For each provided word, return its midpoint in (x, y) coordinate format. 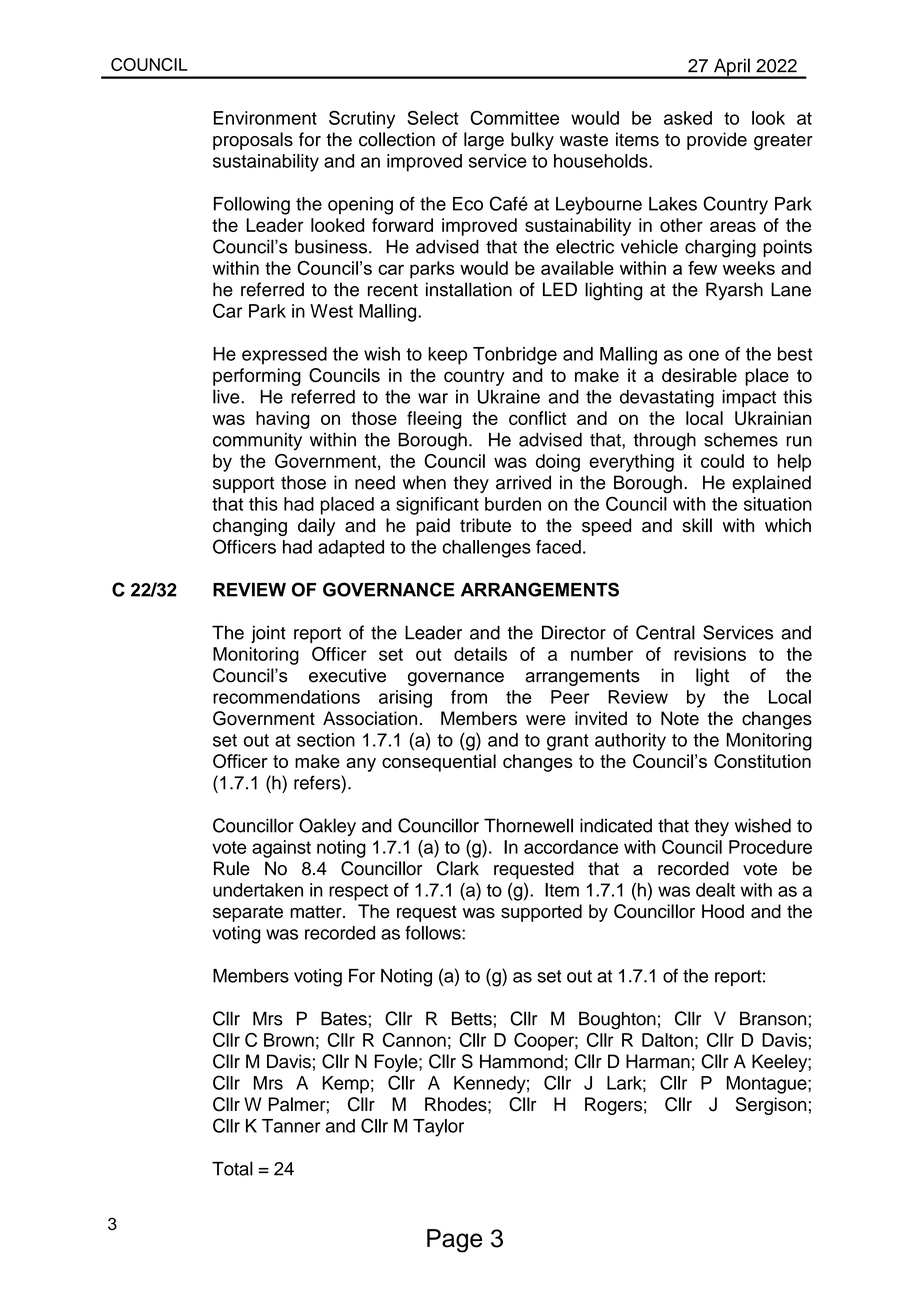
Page (454, 1241)
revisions (710, 654)
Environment (265, 118)
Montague (768, 1085)
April (732, 68)
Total (232, 1168)
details (480, 654)
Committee (514, 117)
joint (268, 634)
